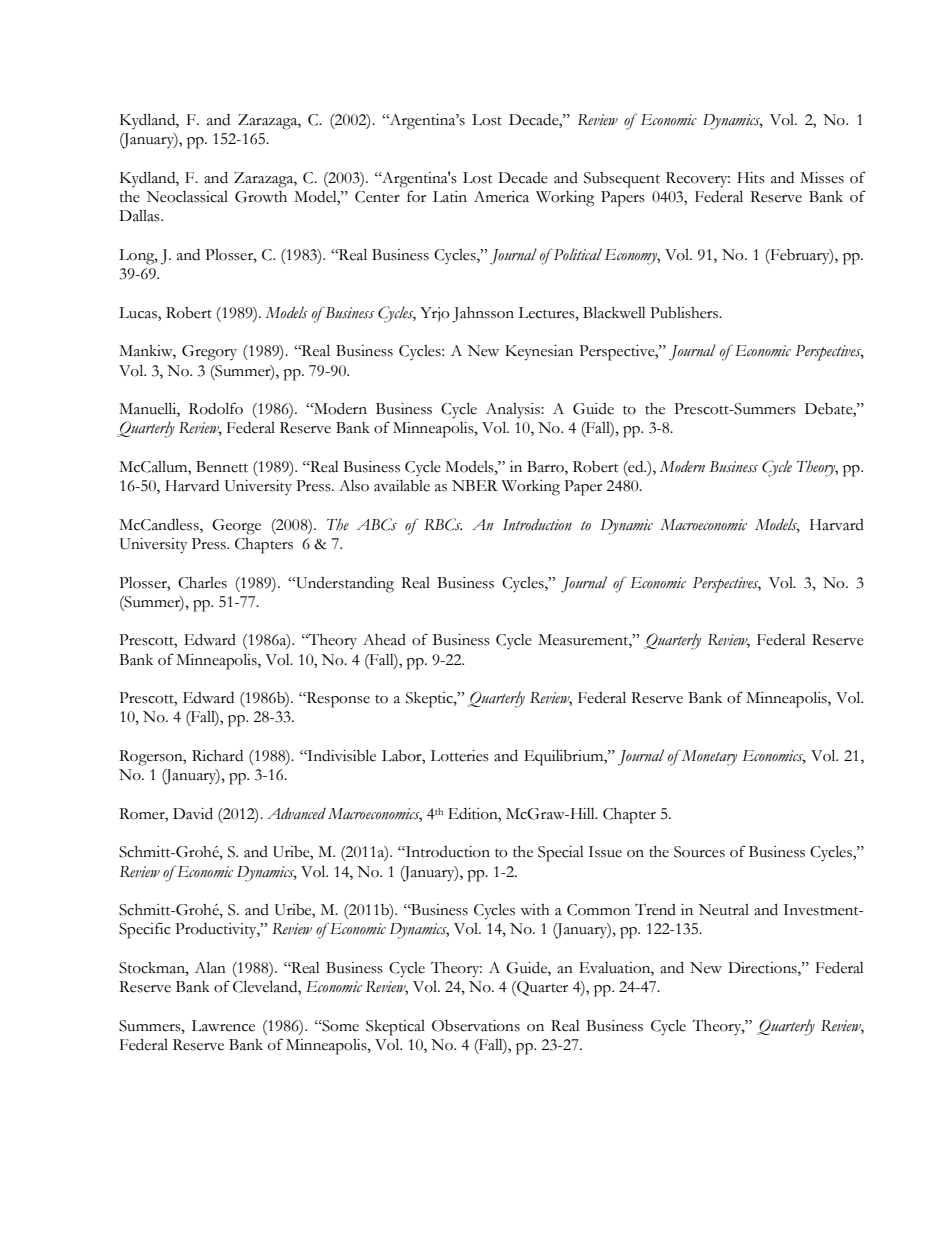 The image size is (952, 1233). Describe the element at coordinates (708, 757) in the document. I see `Monetary` at that location.
